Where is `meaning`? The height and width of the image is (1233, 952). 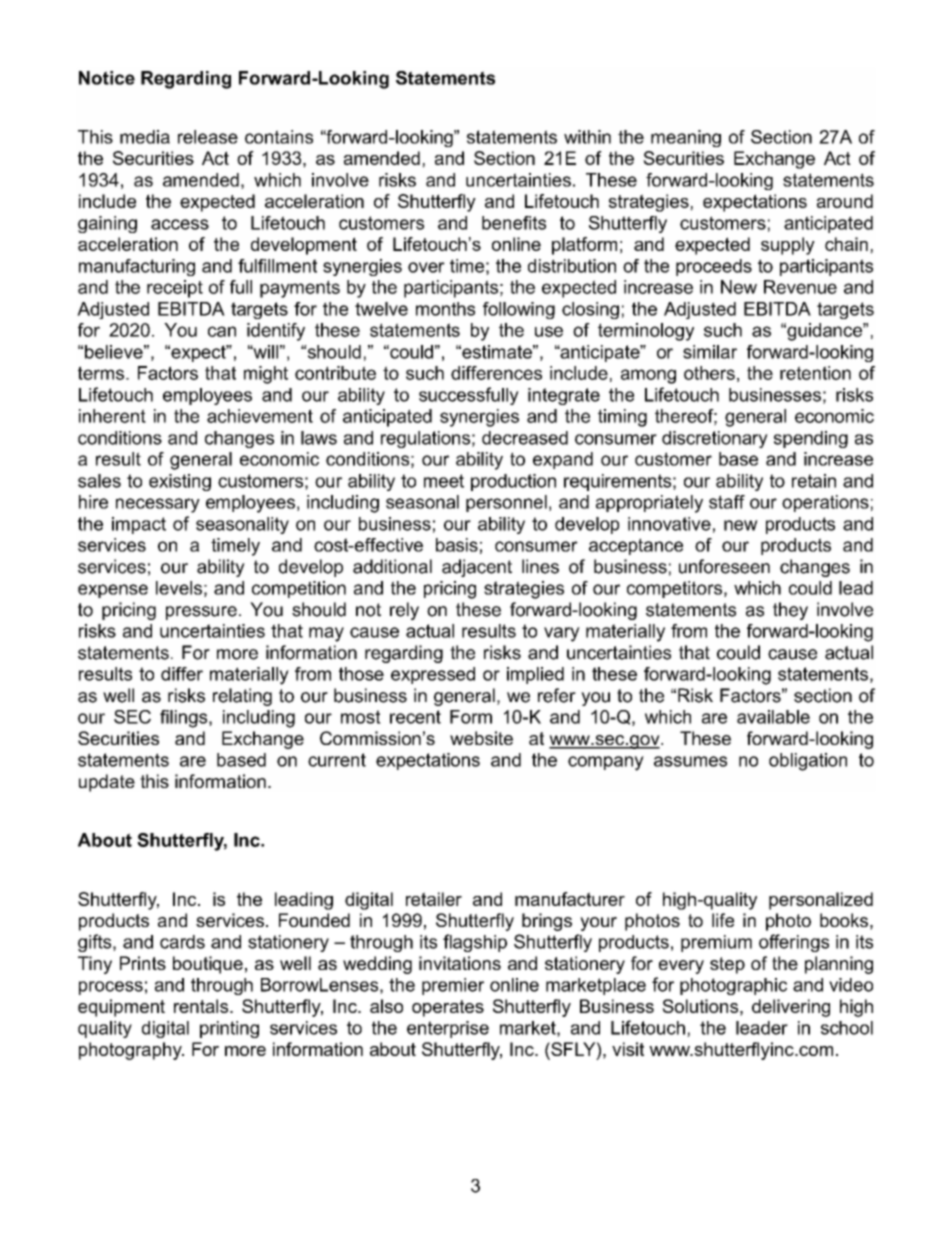 meaning is located at coordinates (686, 138).
